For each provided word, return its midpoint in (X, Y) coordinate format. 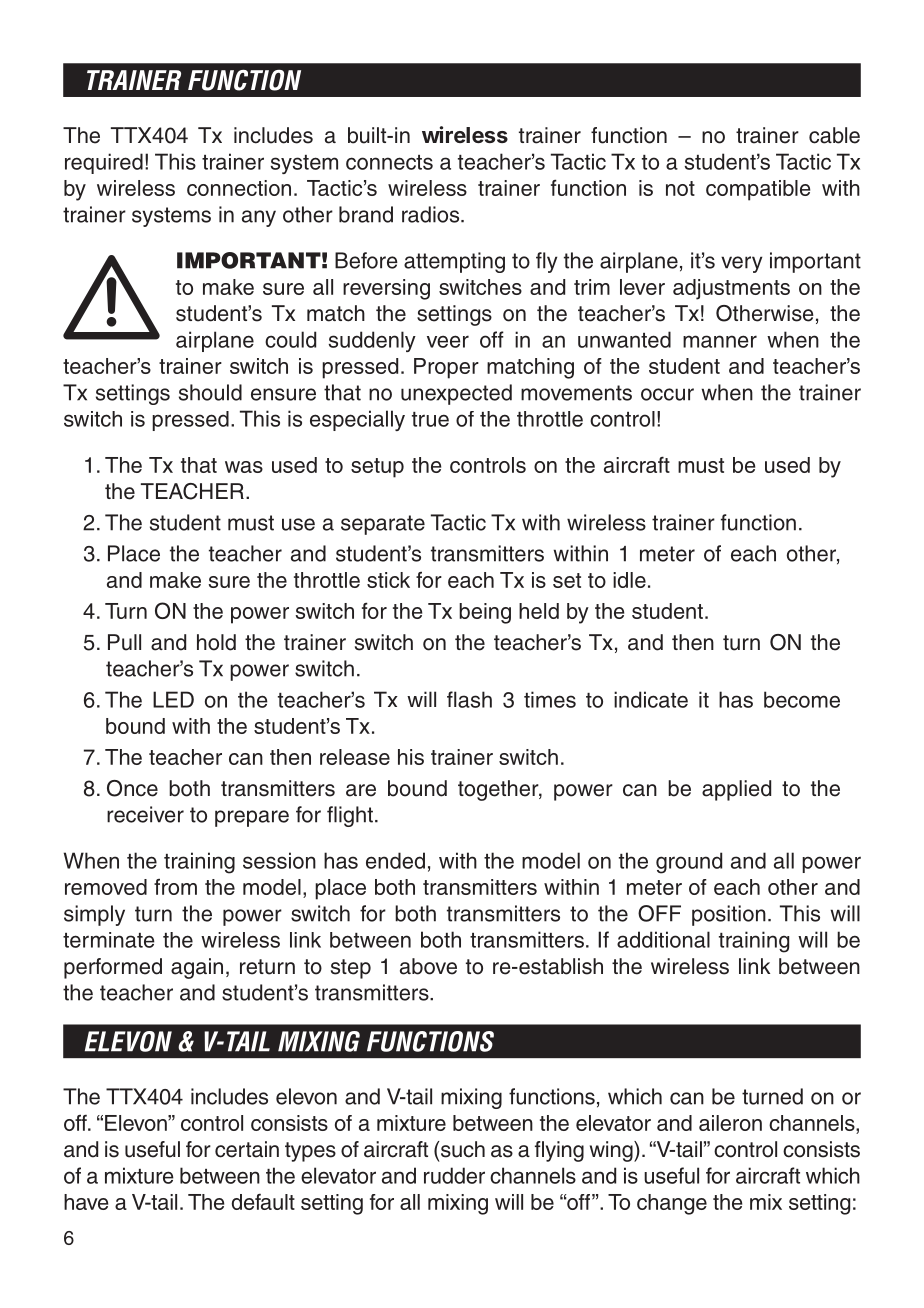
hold (216, 642)
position (729, 915)
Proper (446, 368)
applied (736, 790)
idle (629, 580)
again (197, 968)
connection (239, 188)
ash (475, 699)
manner (720, 341)
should (210, 392)
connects (389, 162)
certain (247, 1149)
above (428, 966)
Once (132, 788)
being (485, 613)
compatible (758, 190)
